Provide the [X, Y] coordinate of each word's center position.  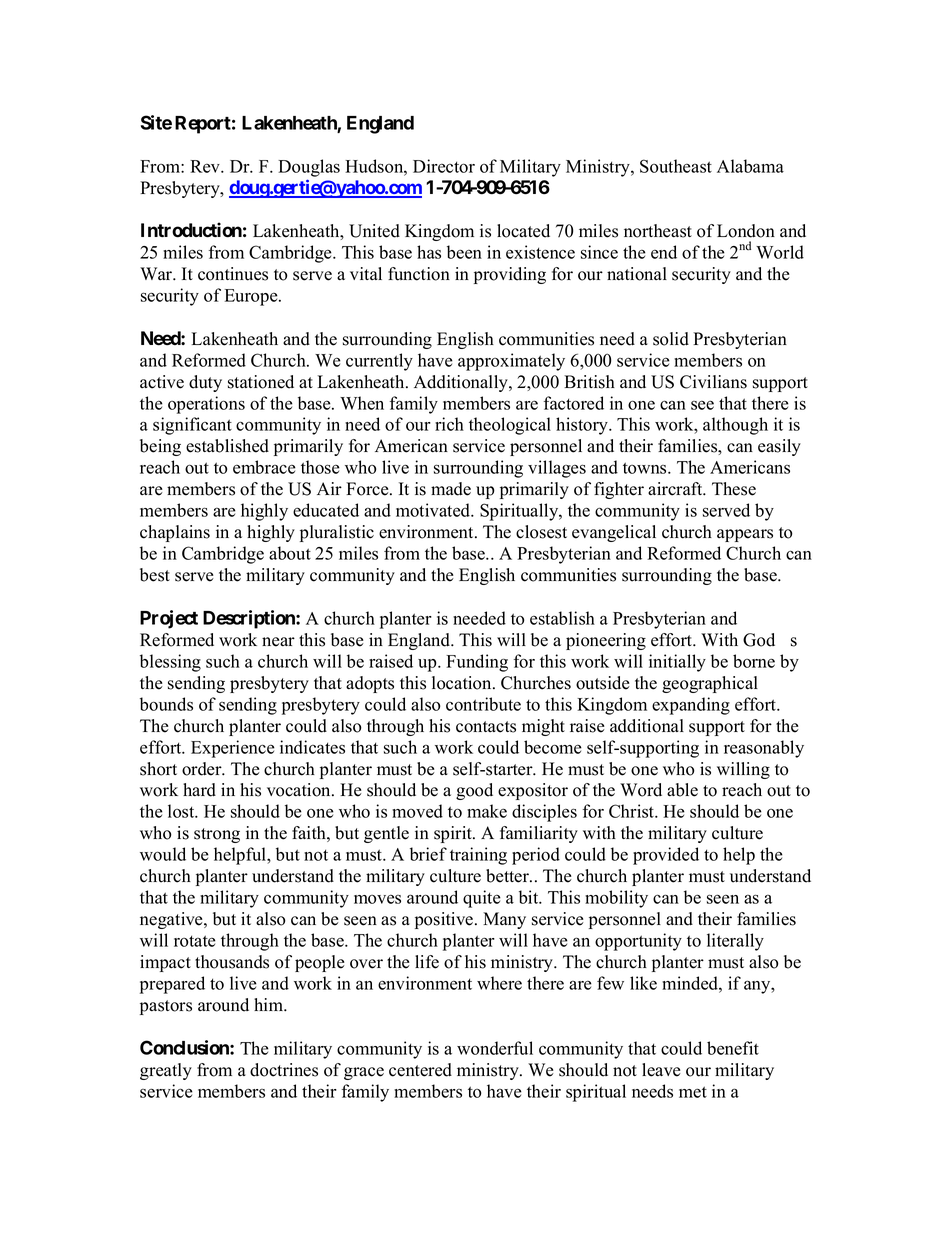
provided [666, 856]
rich [449, 424]
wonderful [495, 1048]
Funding [477, 663]
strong [217, 835]
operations [206, 405]
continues [233, 274]
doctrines [284, 1070]
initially [677, 663]
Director [444, 166]
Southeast [676, 166]
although [735, 426]
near [278, 642]
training [478, 856]
